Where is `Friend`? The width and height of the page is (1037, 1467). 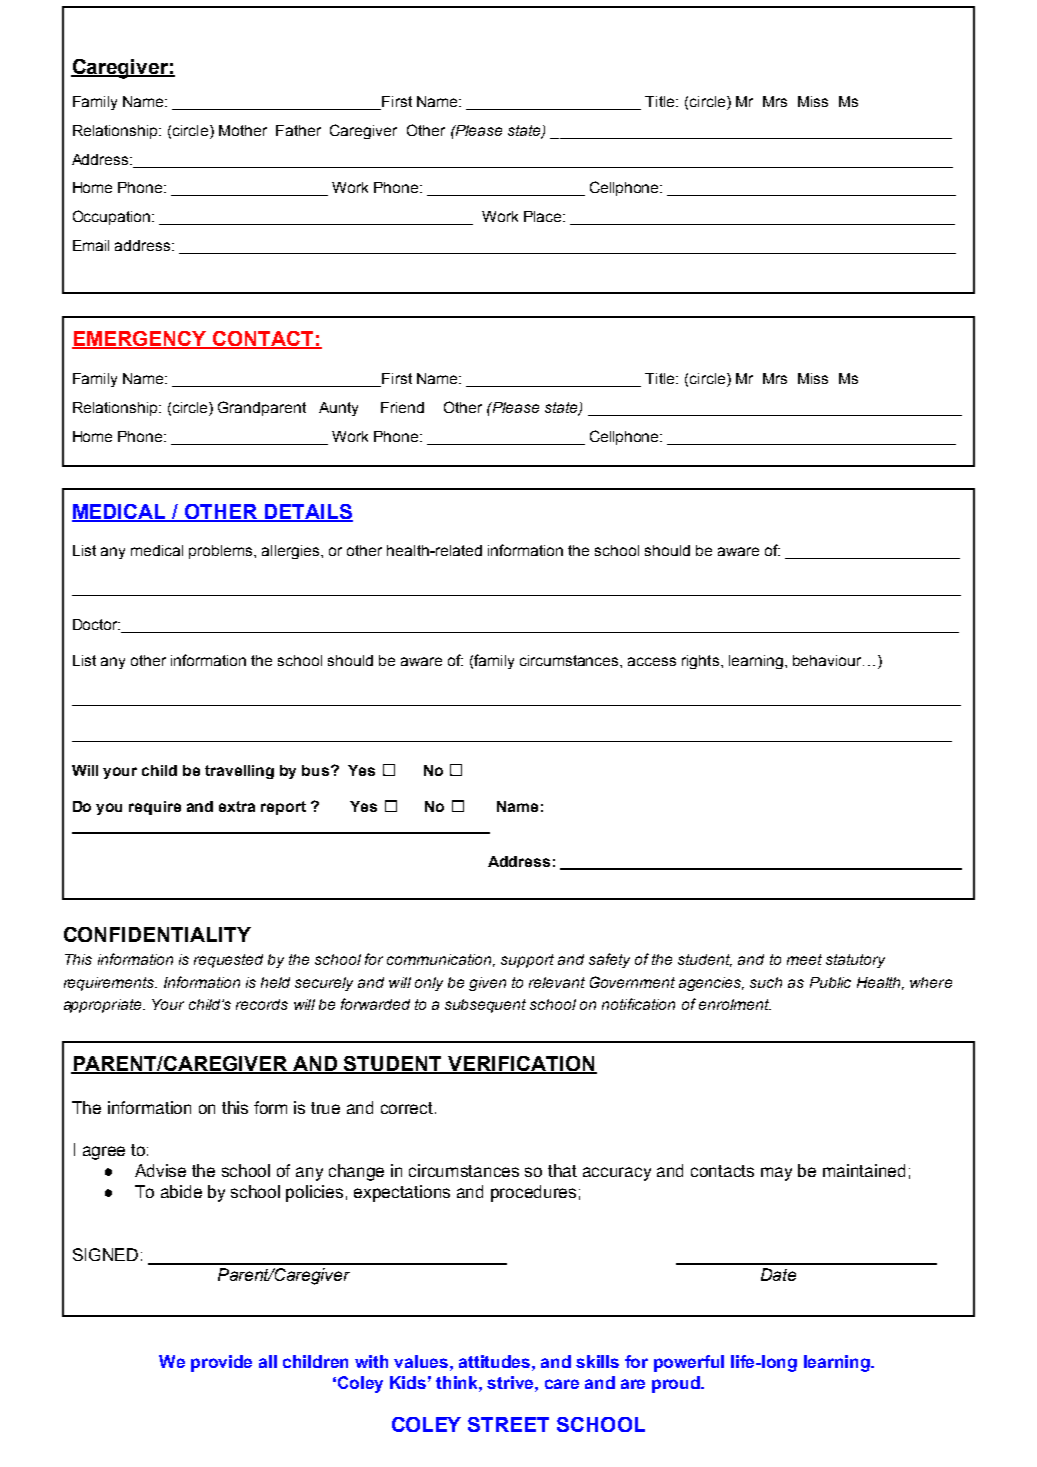 Friend is located at coordinates (402, 407).
